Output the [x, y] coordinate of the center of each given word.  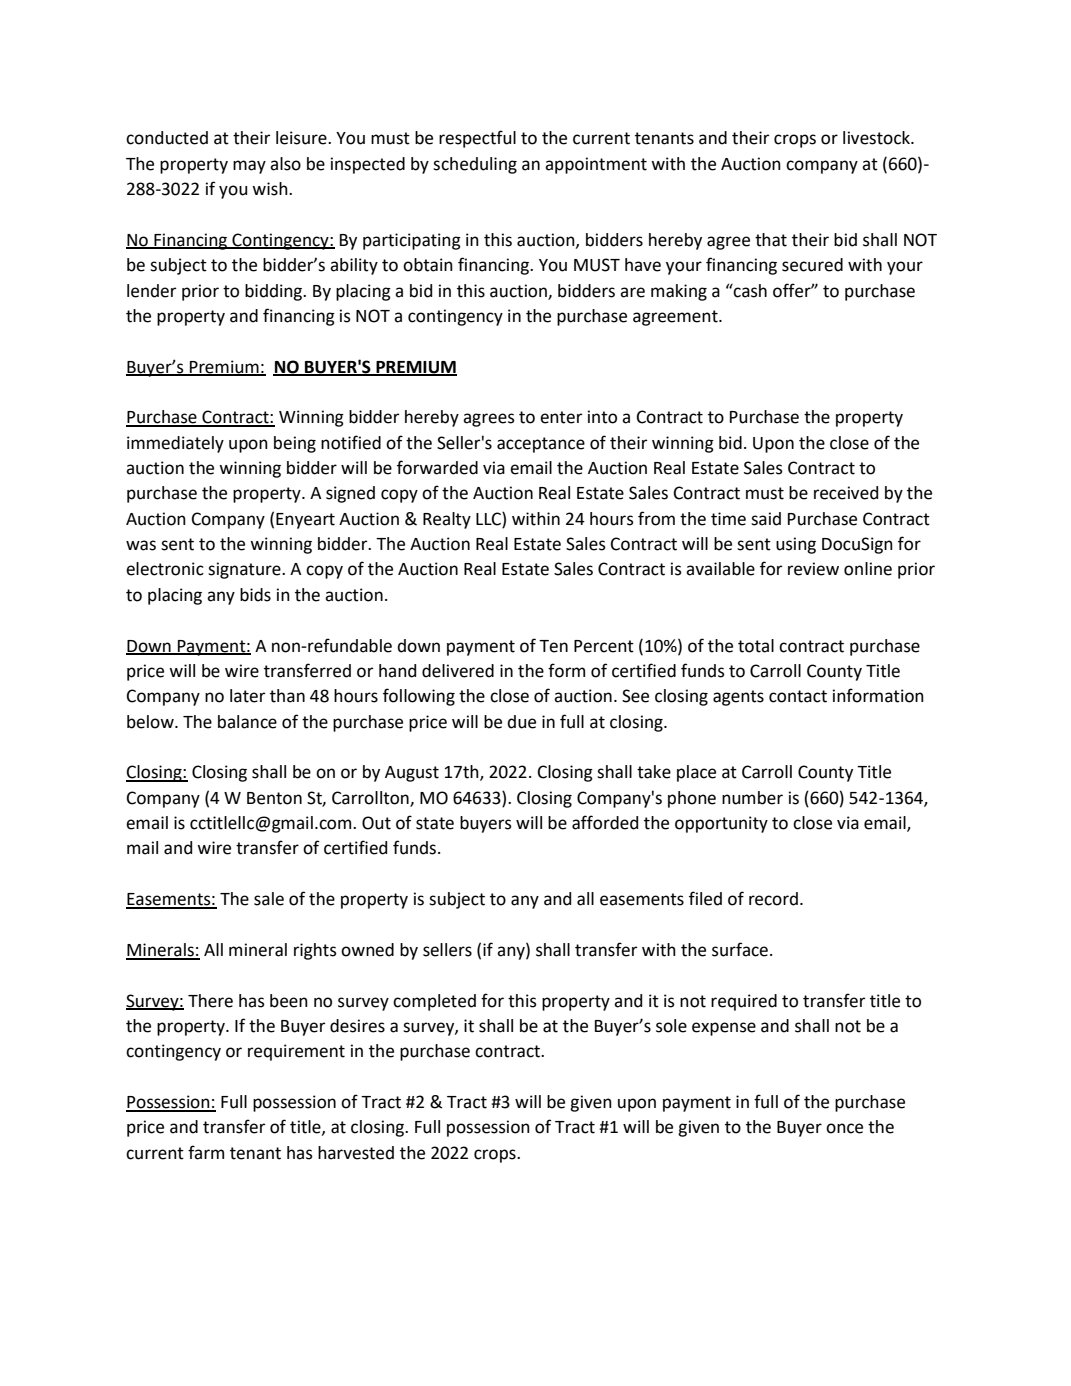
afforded [605, 822]
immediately [175, 444]
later [247, 696]
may [249, 167]
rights [315, 951]
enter [561, 417]
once [844, 1128]
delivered [458, 671]
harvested [356, 1153]
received [846, 493]
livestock [877, 138]
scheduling [475, 165]
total [756, 646]
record [773, 899]
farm [206, 1152]
